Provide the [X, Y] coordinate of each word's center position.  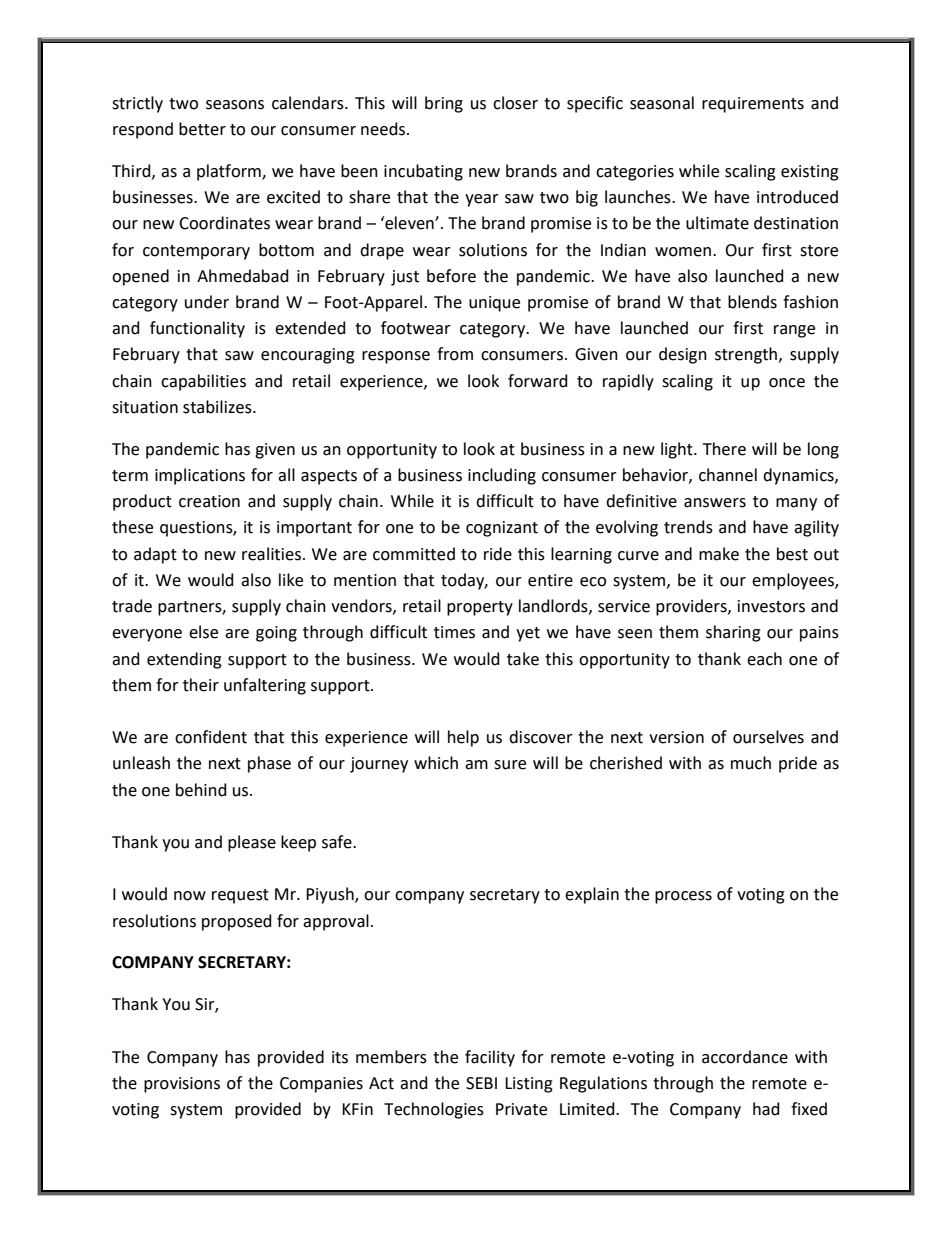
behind [201, 790]
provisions [182, 1085]
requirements [753, 105]
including [502, 476]
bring [444, 104]
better [202, 129]
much [751, 763]
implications [200, 476]
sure [510, 765]
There [724, 449]
